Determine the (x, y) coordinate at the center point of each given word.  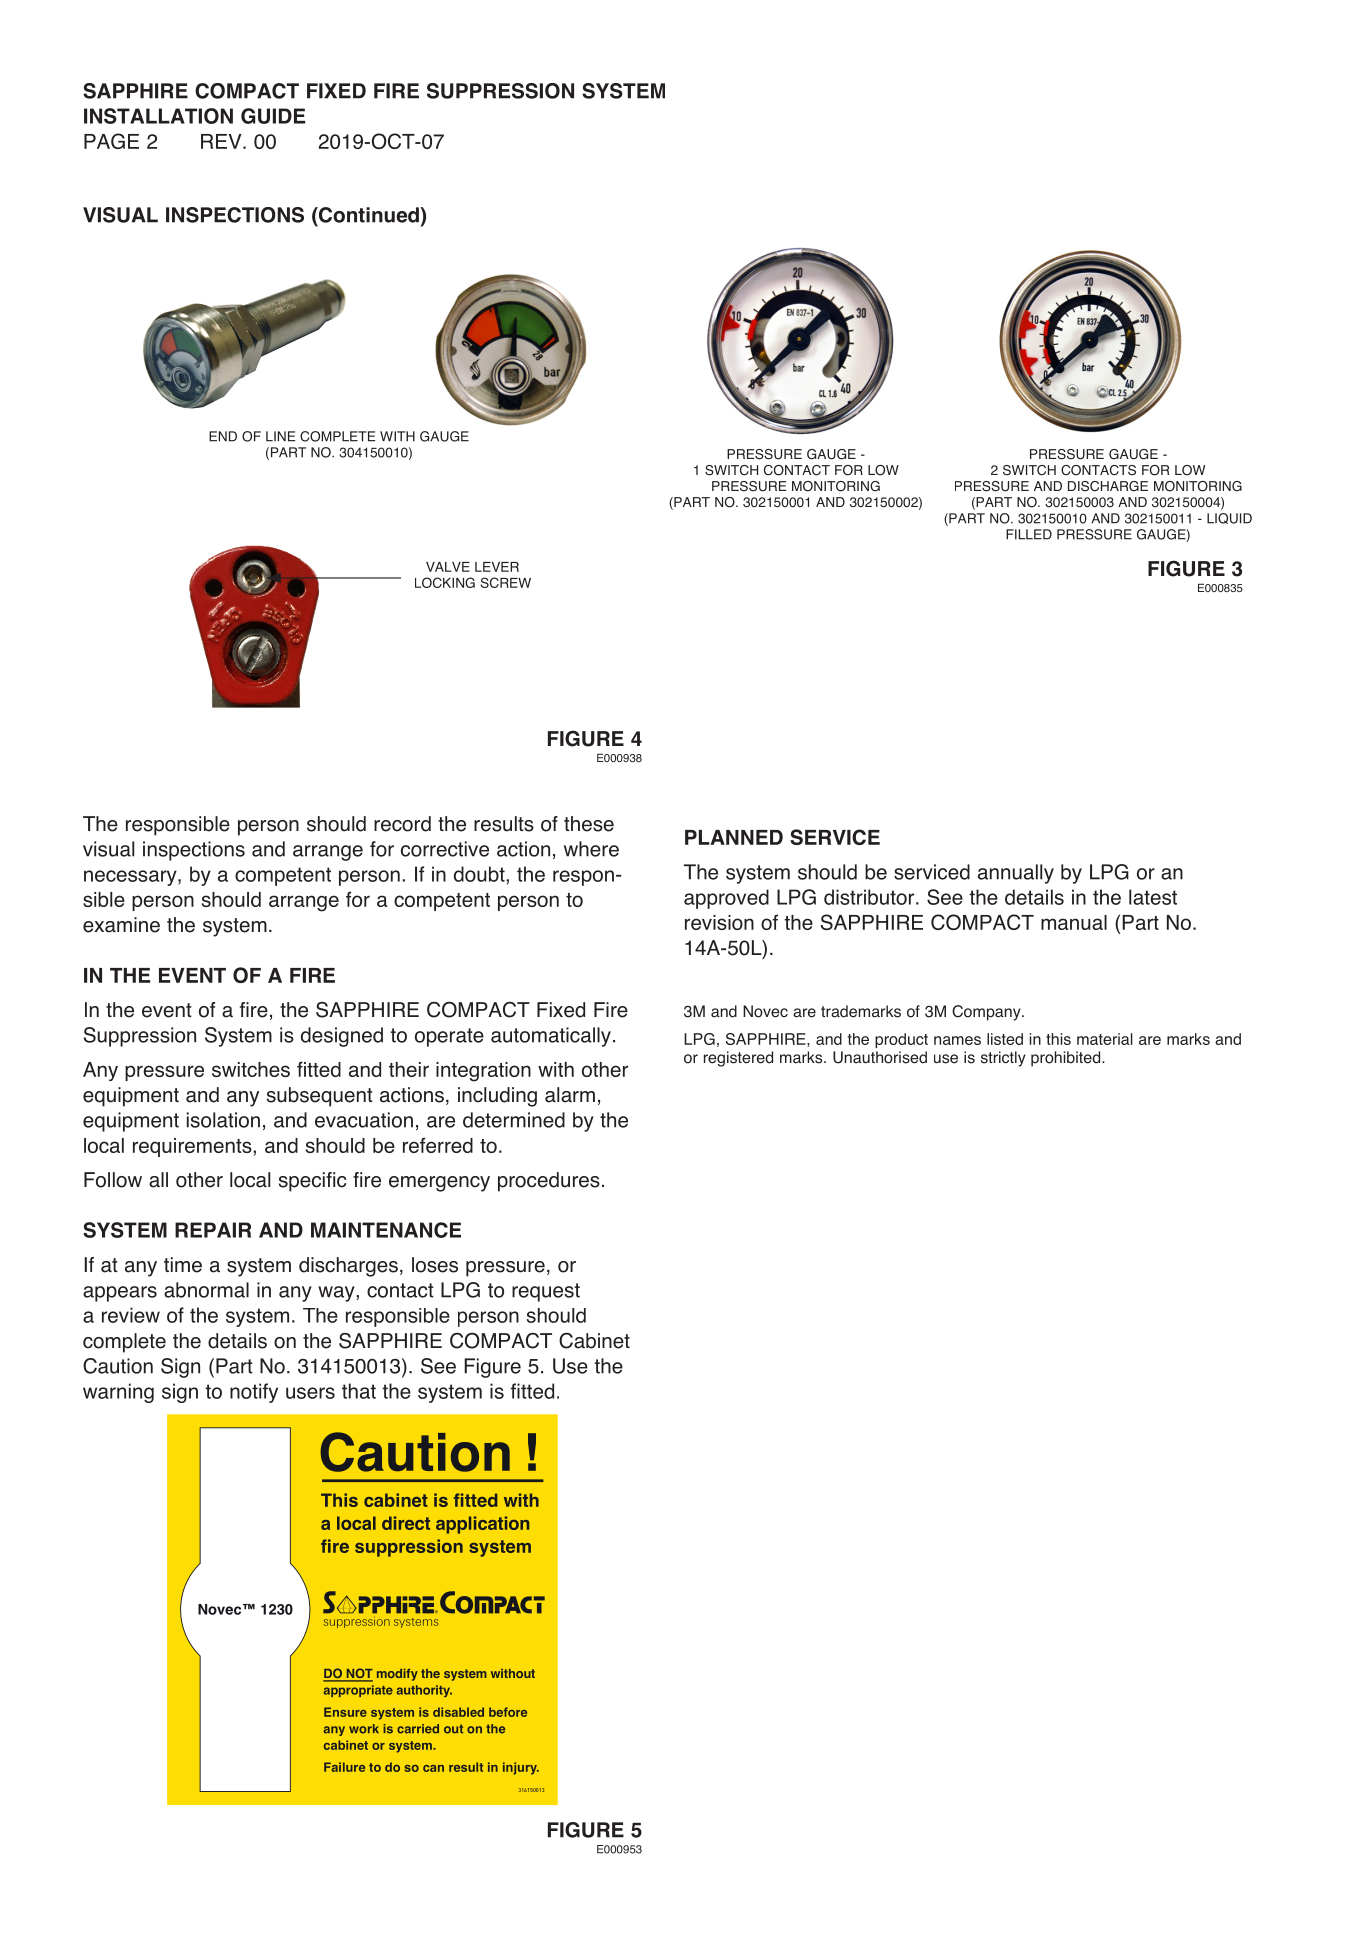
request (546, 1292)
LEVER (497, 567)
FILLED (1029, 534)
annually (1016, 874)
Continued (369, 215)
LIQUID (1229, 518)
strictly (1003, 1059)
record (402, 824)
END (223, 436)
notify (254, 1393)
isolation (223, 1120)
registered (738, 1059)
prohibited (1067, 1059)
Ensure (345, 1712)
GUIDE (273, 116)
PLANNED (734, 837)
